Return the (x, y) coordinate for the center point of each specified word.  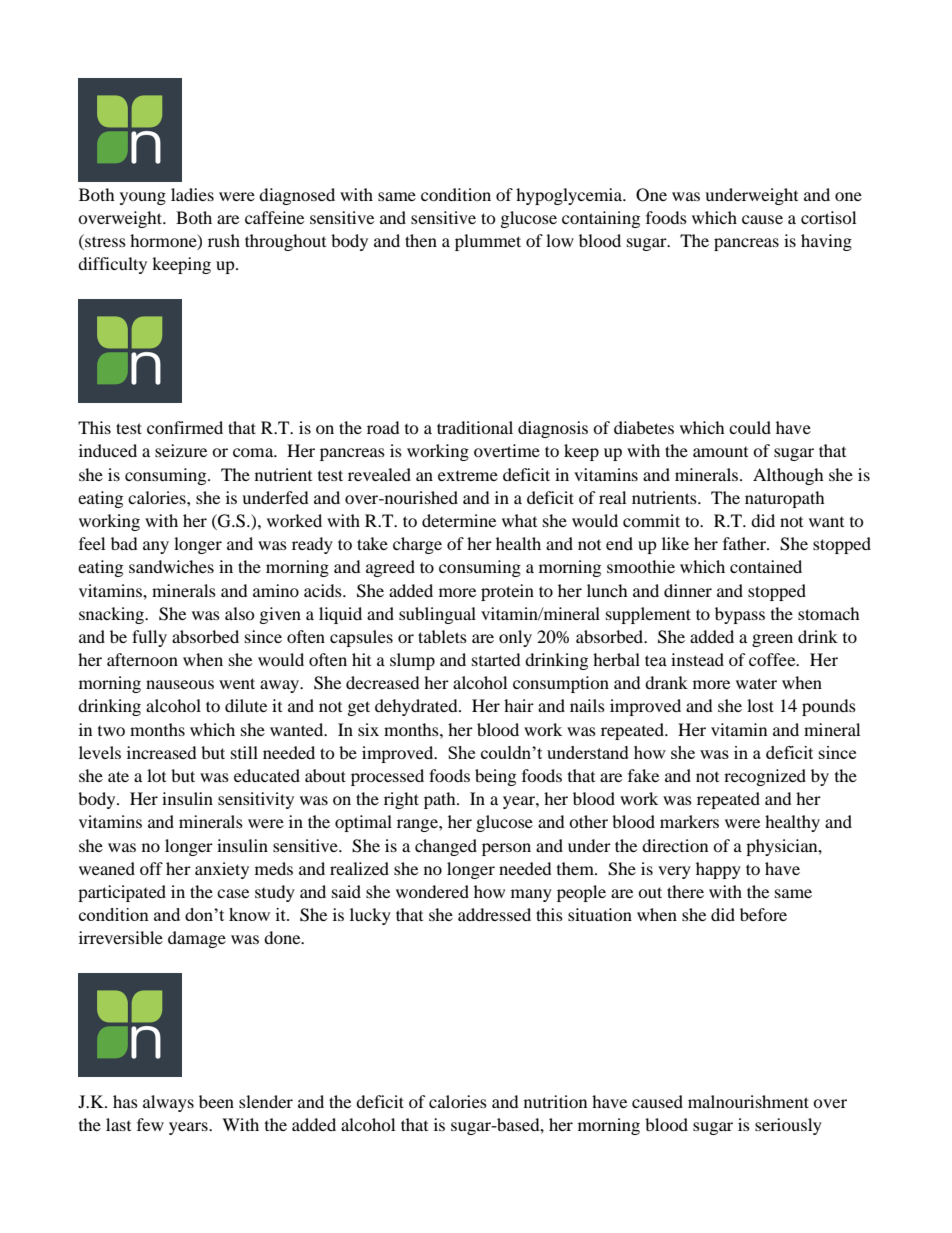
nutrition (555, 1101)
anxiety (222, 870)
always (168, 1103)
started (496, 659)
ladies (192, 194)
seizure (181, 450)
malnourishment (748, 1101)
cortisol (828, 217)
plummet (488, 242)
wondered (432, 891)
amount (720, 452)
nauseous (180, 684)
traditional (475, 427)
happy (718, 870)
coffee (773, 659)
